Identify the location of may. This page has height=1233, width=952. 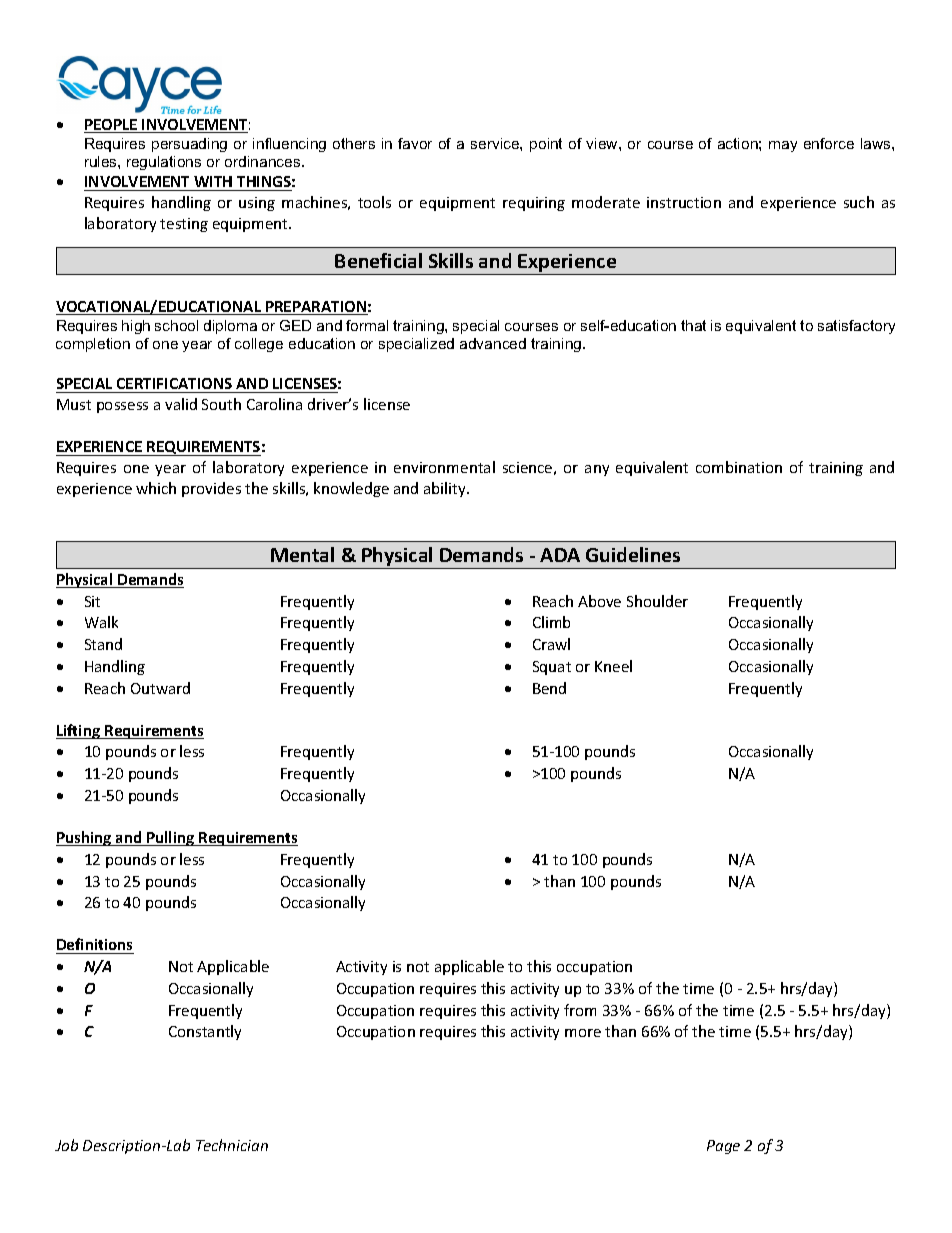
(783, 146).
